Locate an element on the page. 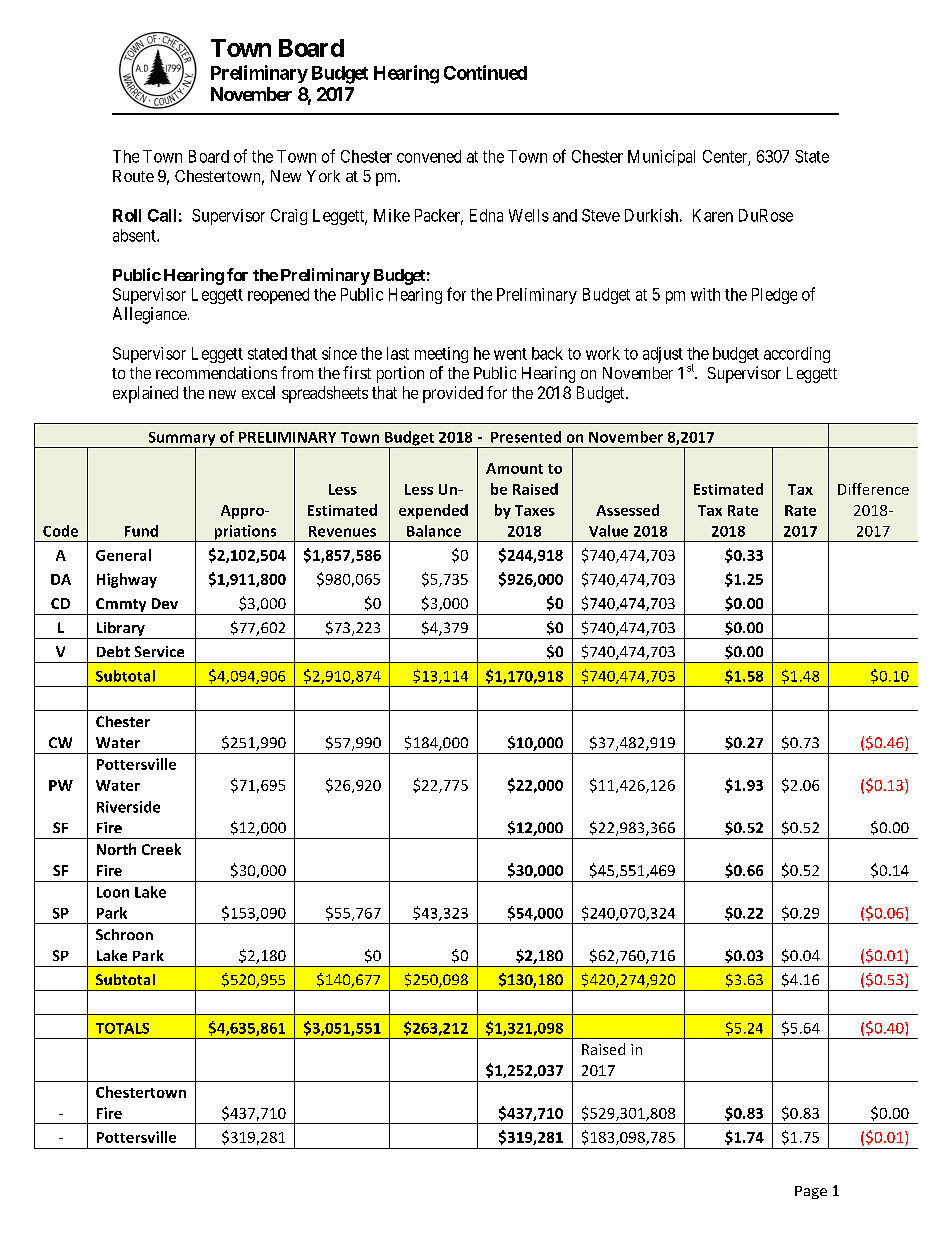  Summary is located at coordinates (182, 440).
